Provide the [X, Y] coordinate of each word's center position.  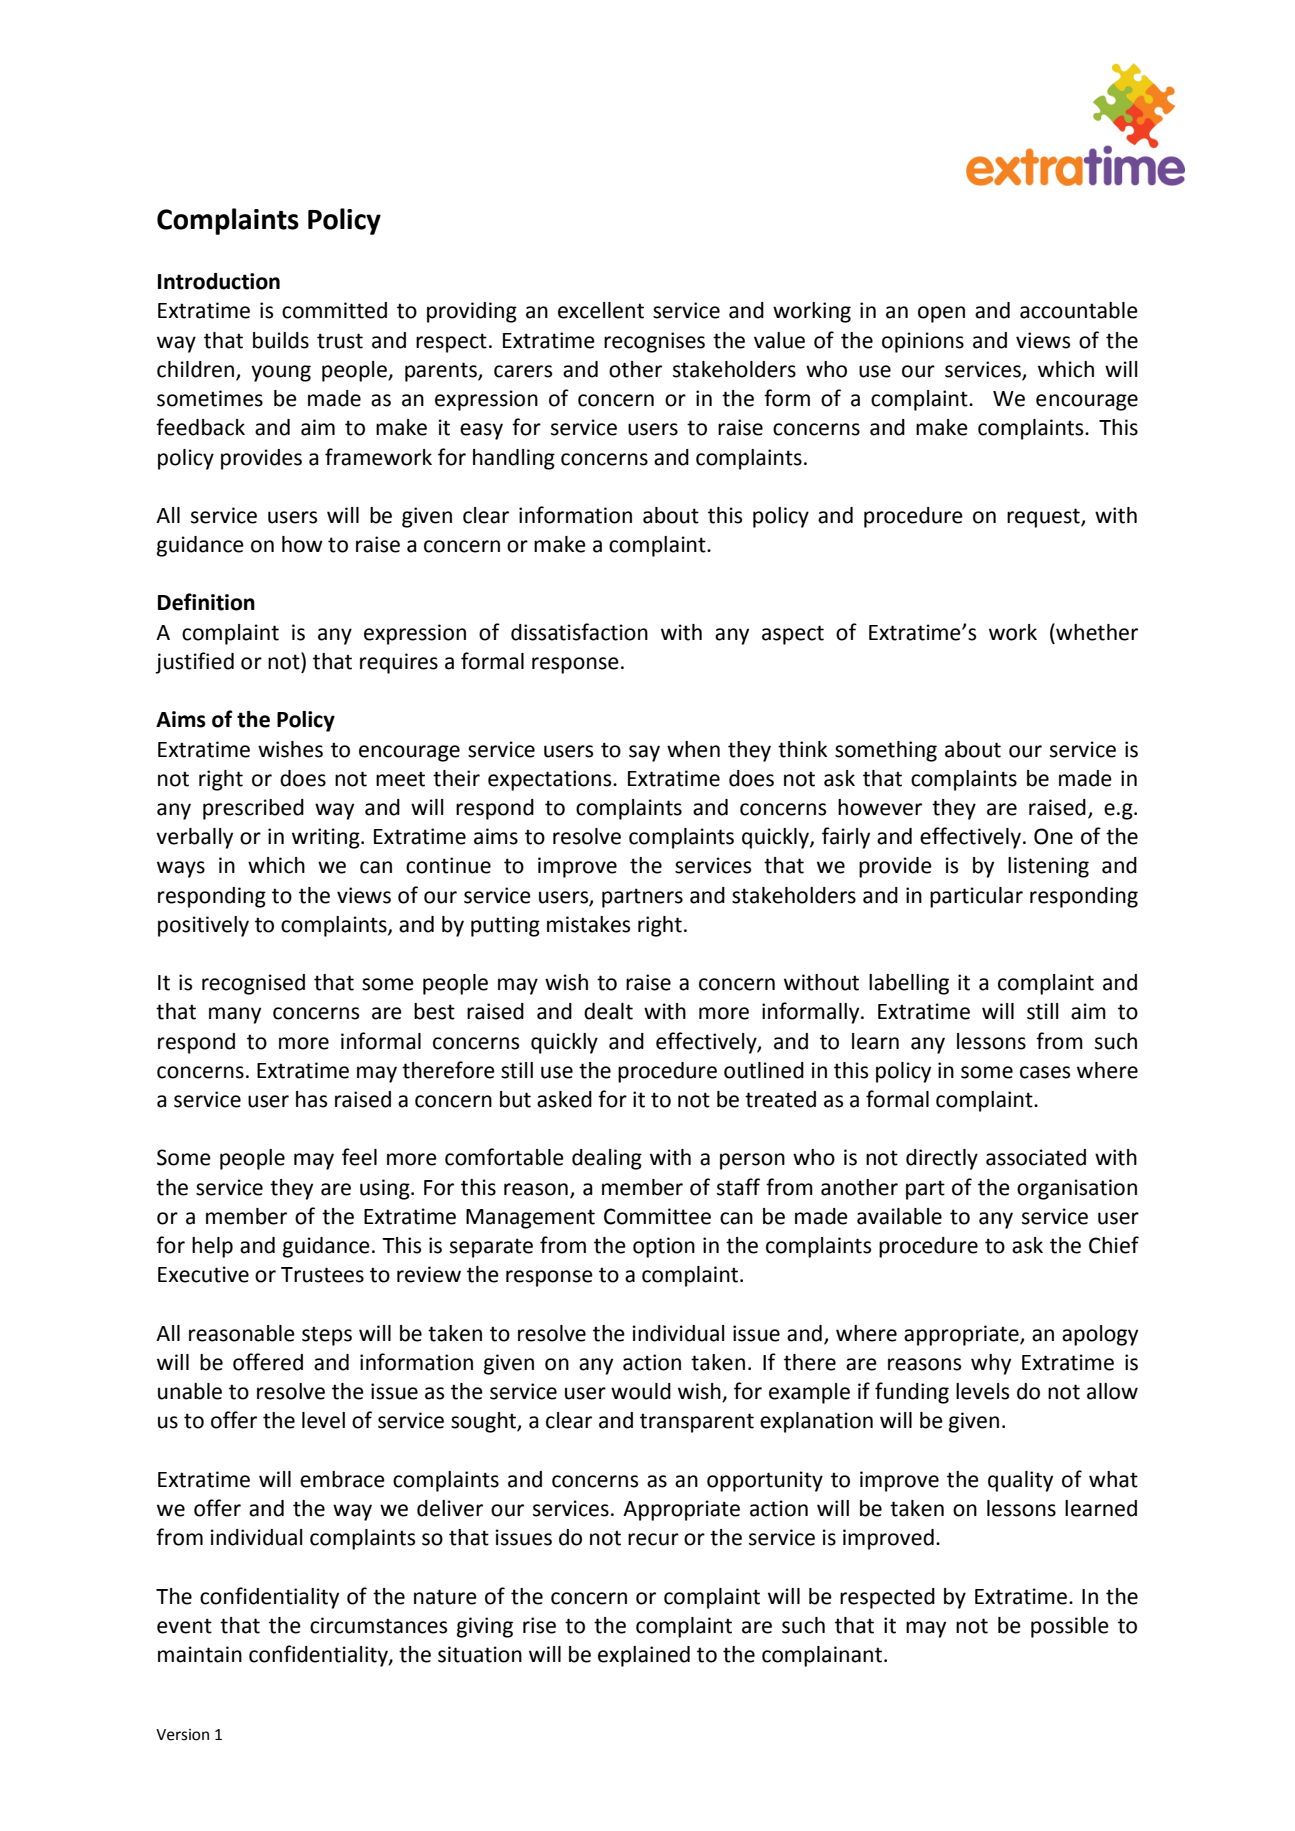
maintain [200, 1654]
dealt [608, 1011]
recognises [654, 342]
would [641, 1391]
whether [1096, 632]
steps [327, 1336]
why [991, 1364]
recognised [253, 984]
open [941, 314]
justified [194, 663]
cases [1045, 1072]
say [644, 753]
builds [281, 340]
